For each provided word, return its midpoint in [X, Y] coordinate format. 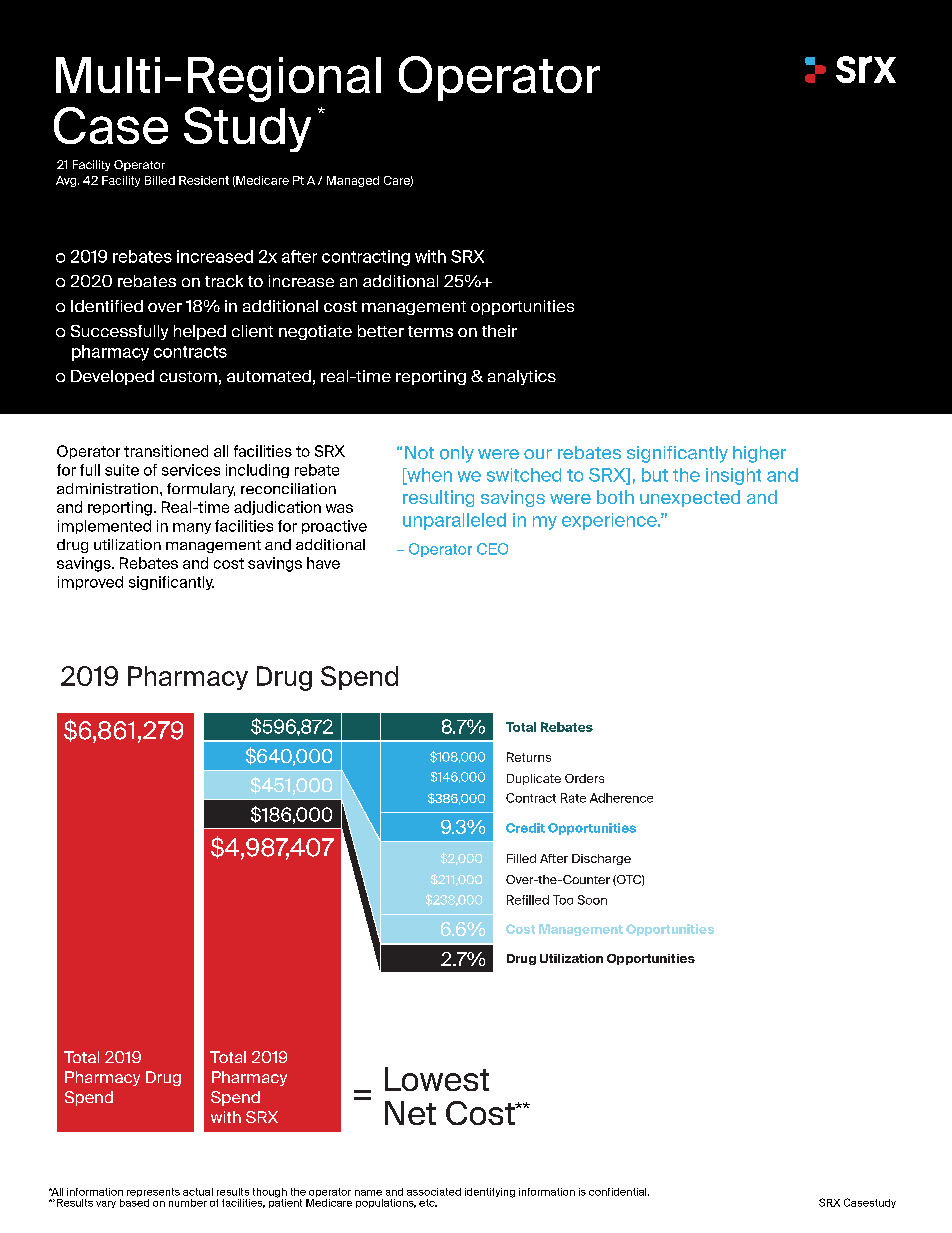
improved [90, 583]
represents [153, 1194]
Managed [353, 181]
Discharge [601, 859]
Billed [160, 180]
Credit [525, 828]
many [192, 528]
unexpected [690, 498]
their [499, 331]
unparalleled [454, 521]
